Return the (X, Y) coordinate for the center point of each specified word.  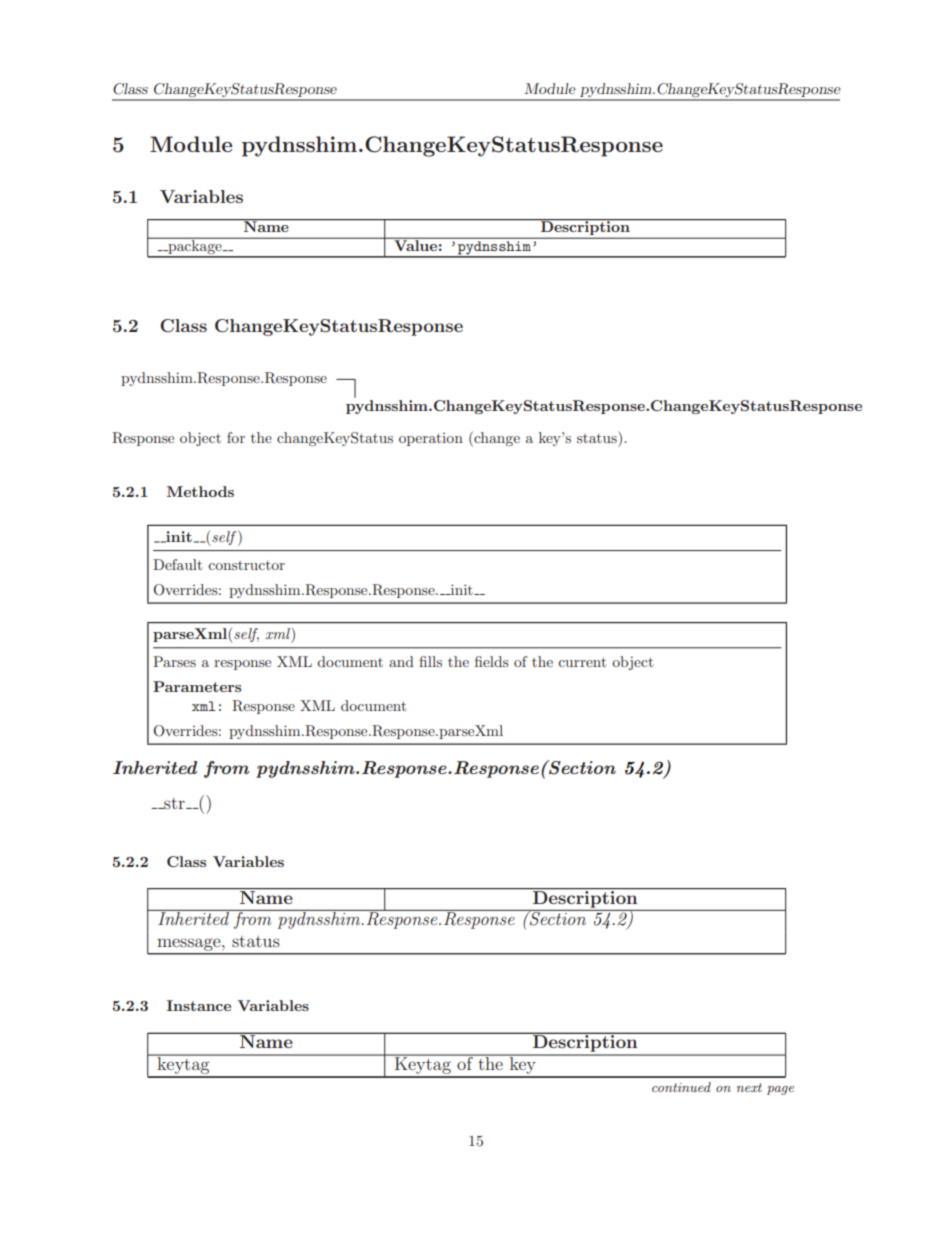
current (582, 662)
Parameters (197, 686)
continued (681, 1087)
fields (492, 661)
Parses (174, 661)
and (401, 661)
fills (430, 661)
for (236, 437)
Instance (199, 1005)
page (780, 1090)
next (749, 1087)
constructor (246, 565)
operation (431, 439)
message (190, 945)
